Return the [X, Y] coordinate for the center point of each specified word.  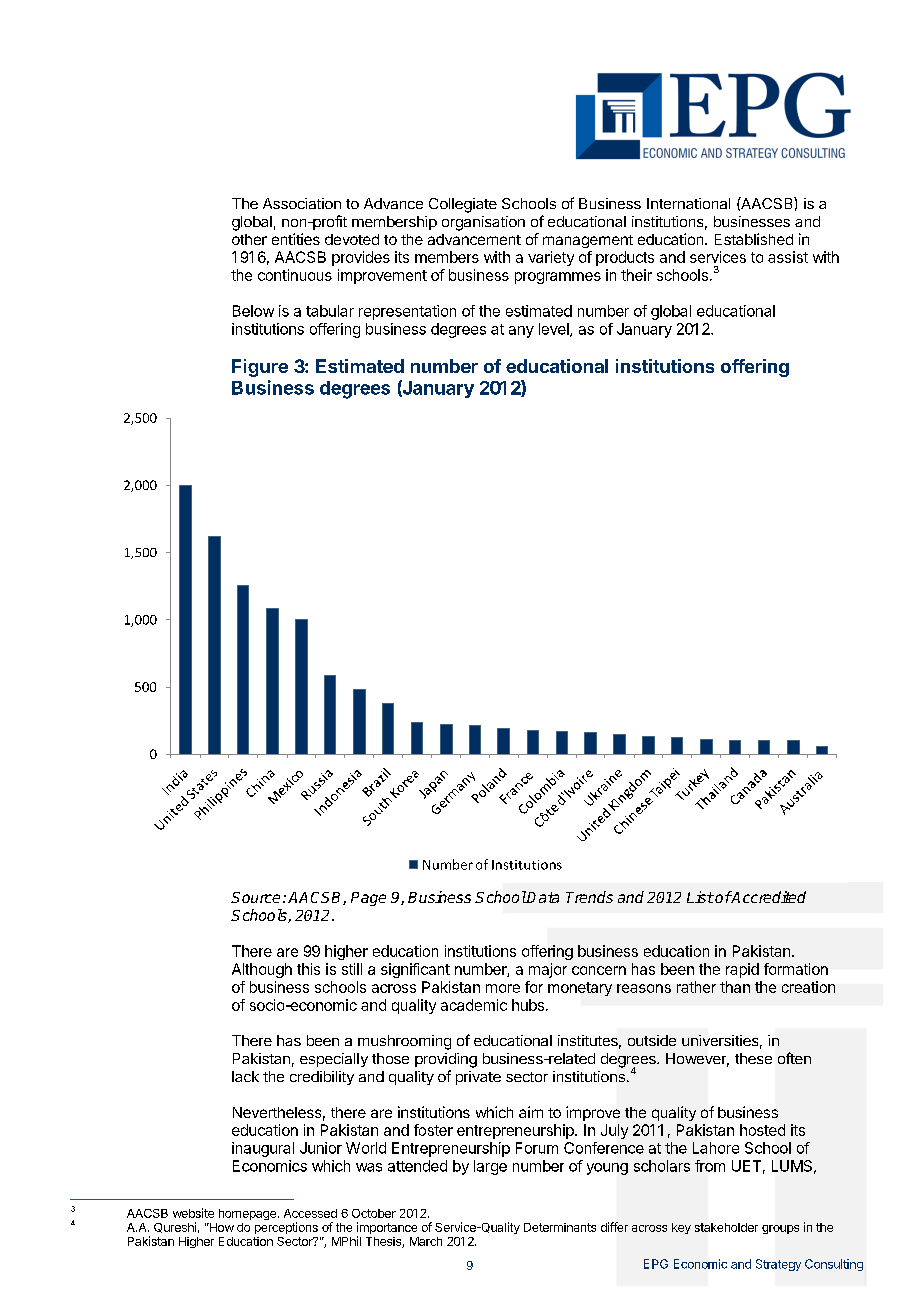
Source [255, 897]
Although [262, 970]
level [555, 330]
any [521, 332]
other [249, 239]
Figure [260, 368]
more [503, 988]
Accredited [768, 897]
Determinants [560, 1227]
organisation [483, 223]
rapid [742, 970]
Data [542, 897]
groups [780, 1229]
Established [754, 239]
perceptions [286, 1228]
